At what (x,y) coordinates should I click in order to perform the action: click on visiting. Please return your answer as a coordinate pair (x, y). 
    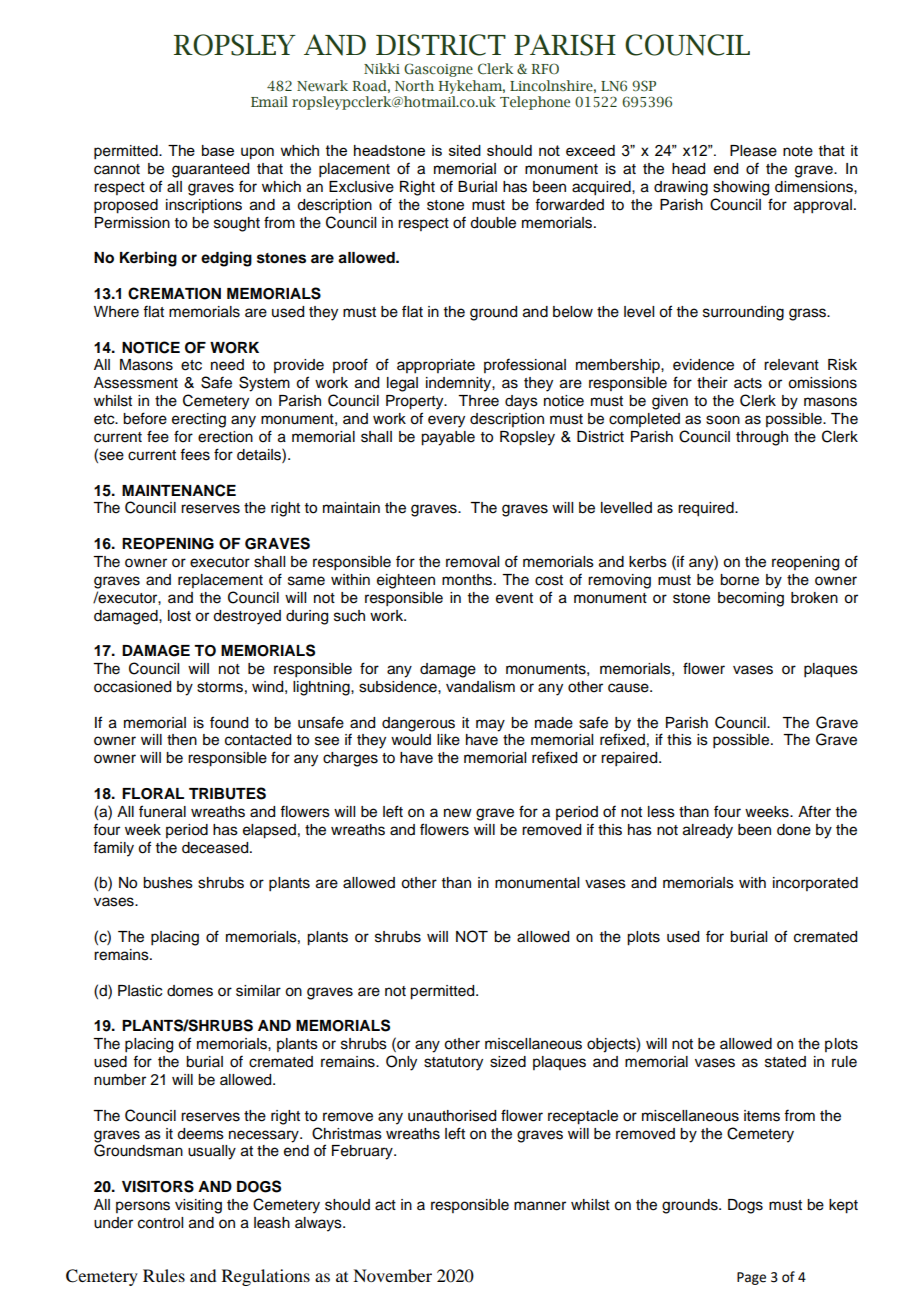
    Looking at the image, I should click on (198, 1206).
